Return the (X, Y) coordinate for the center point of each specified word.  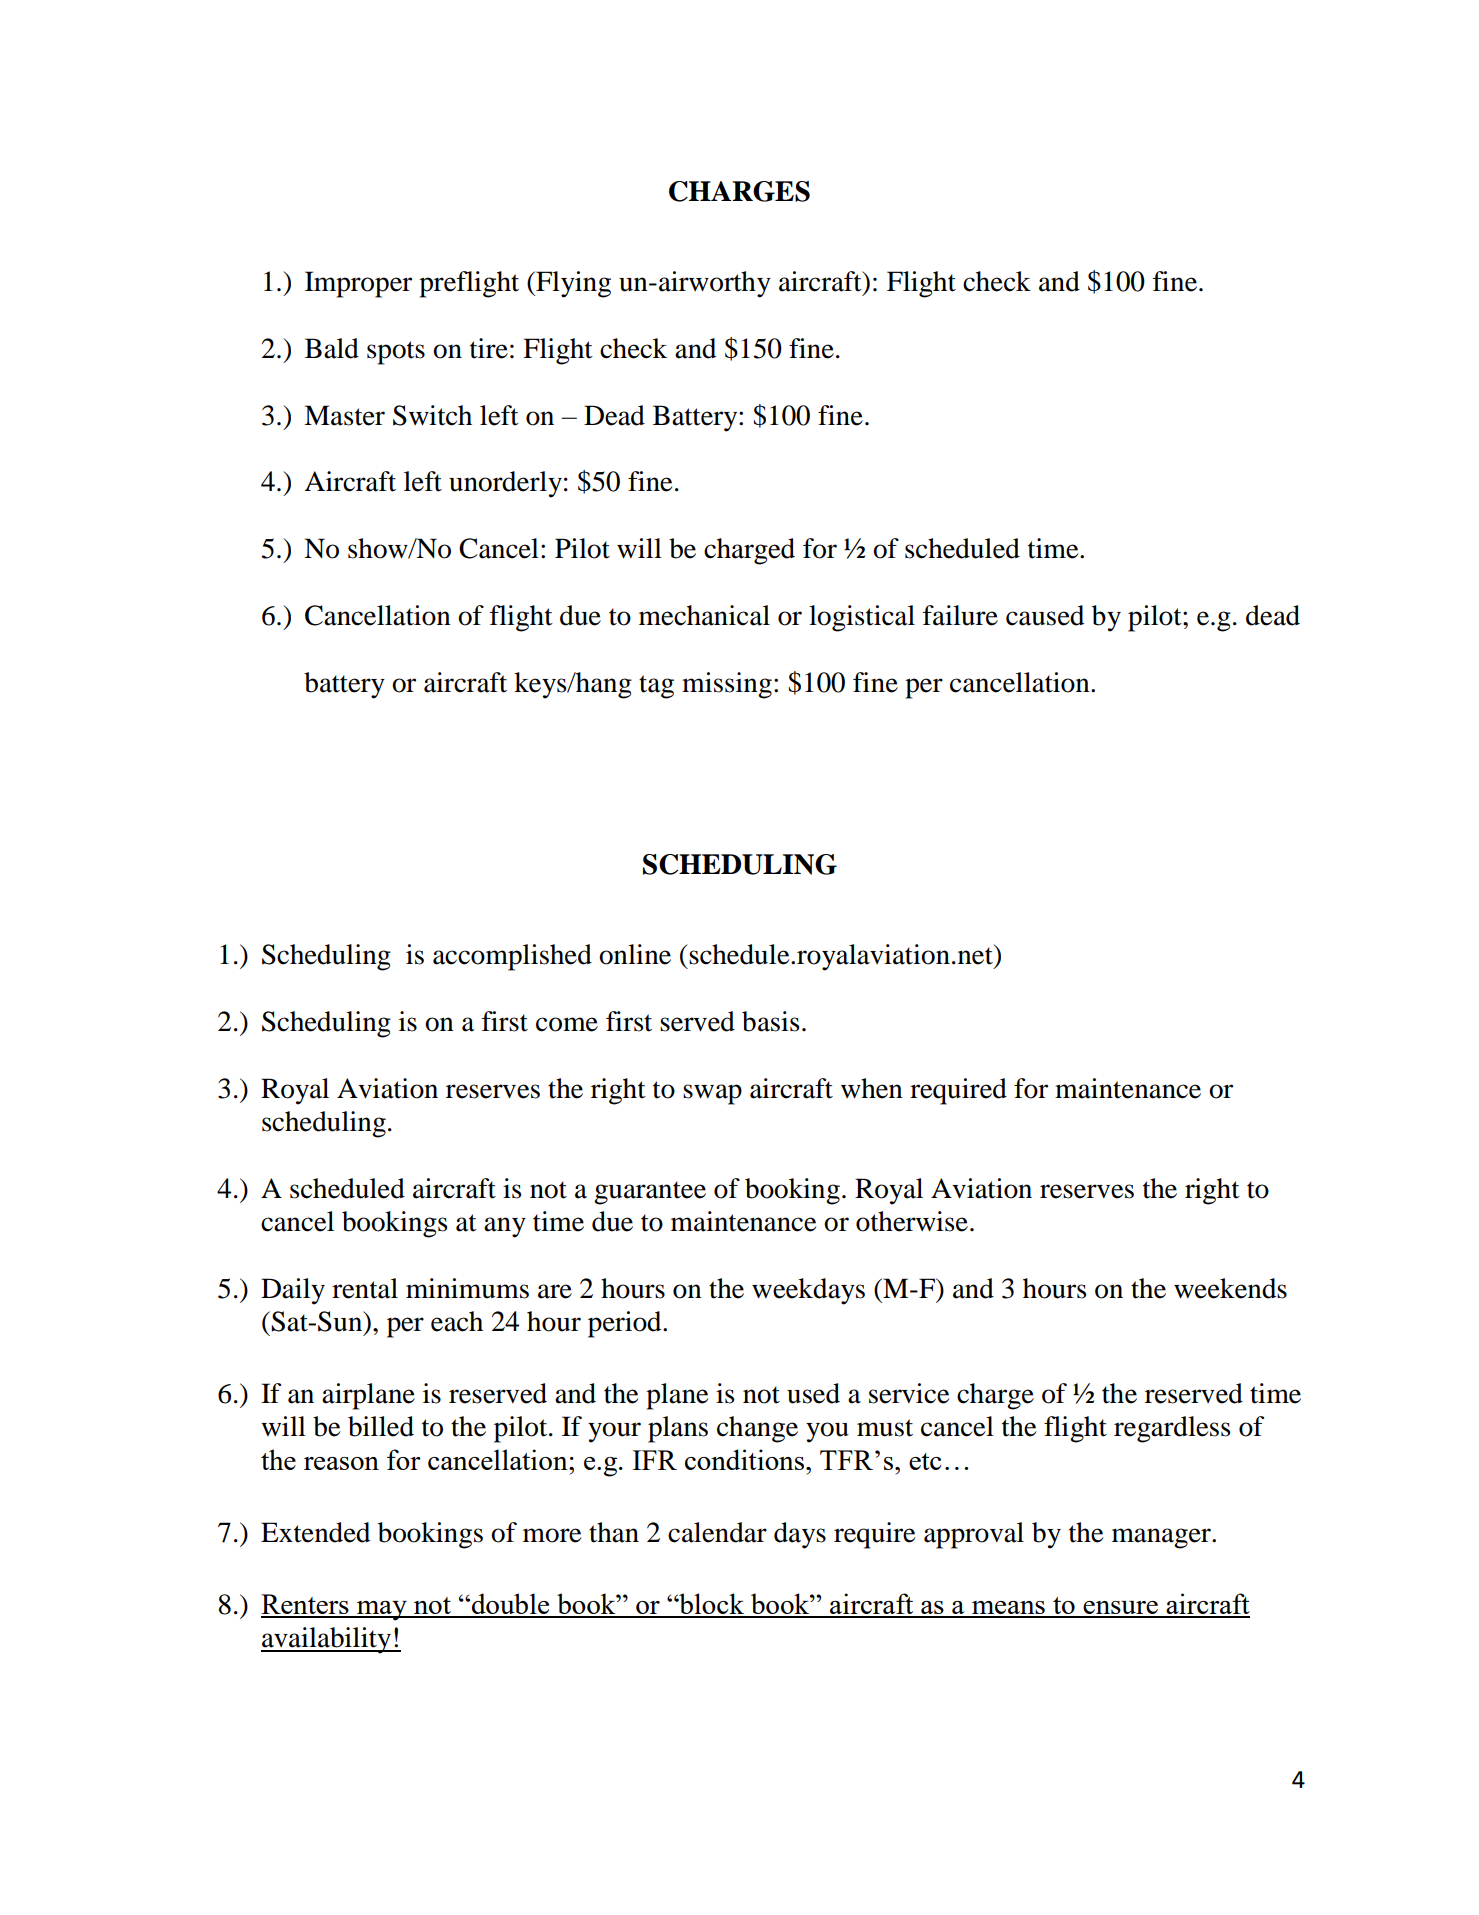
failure (960, 615)
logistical (862, 618)
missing (727, 685)
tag (656, 687)
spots (396, 353)
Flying (572, 284)
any (505, 1227)
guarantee (650, 1193)
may (381, 1611)
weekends (1230, 1288)
